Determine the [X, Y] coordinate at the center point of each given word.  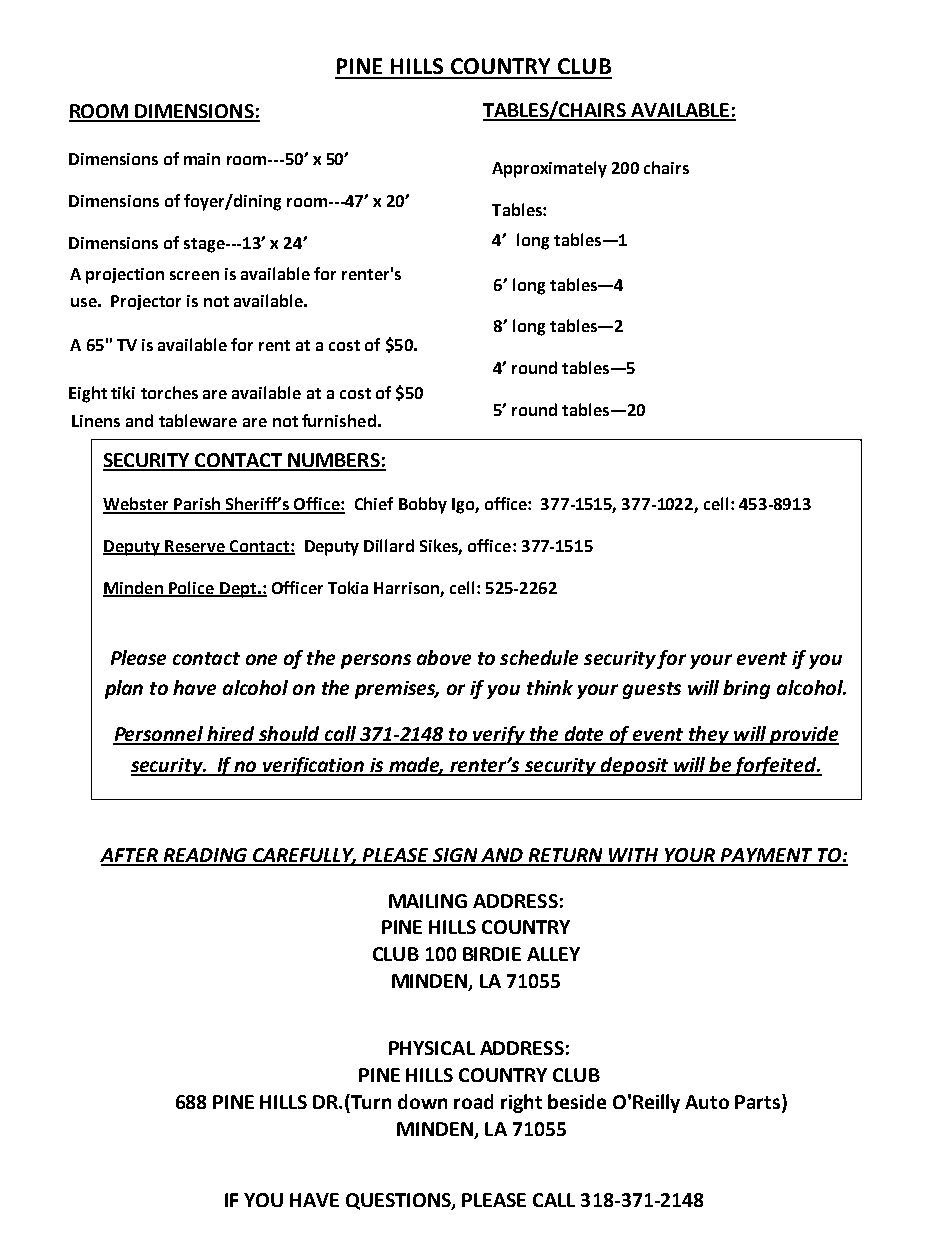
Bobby [423, 505]
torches [169, 392]
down [422, 1101]
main [202, 159]
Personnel [159, 735]
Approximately [549, 169]
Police [192, 588]
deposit [635, 766]
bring [746, 689]
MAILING [428, 901]
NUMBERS [334, 461]
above [444, 657]
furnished [339, 420]
